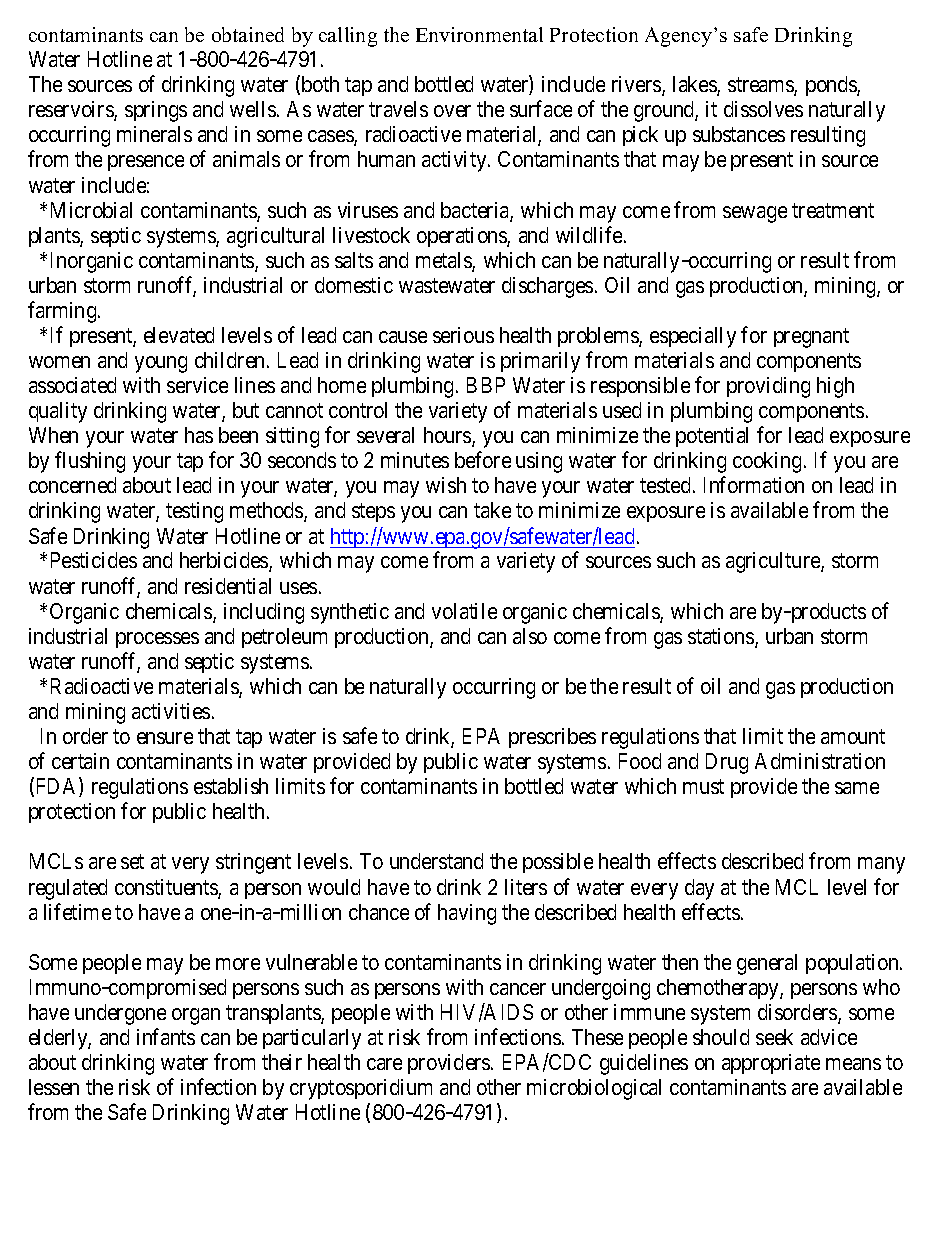 The image size is (952, 1233). Describe the element at coordinates (166, 1036) in the page. I see `infants` at that location.
